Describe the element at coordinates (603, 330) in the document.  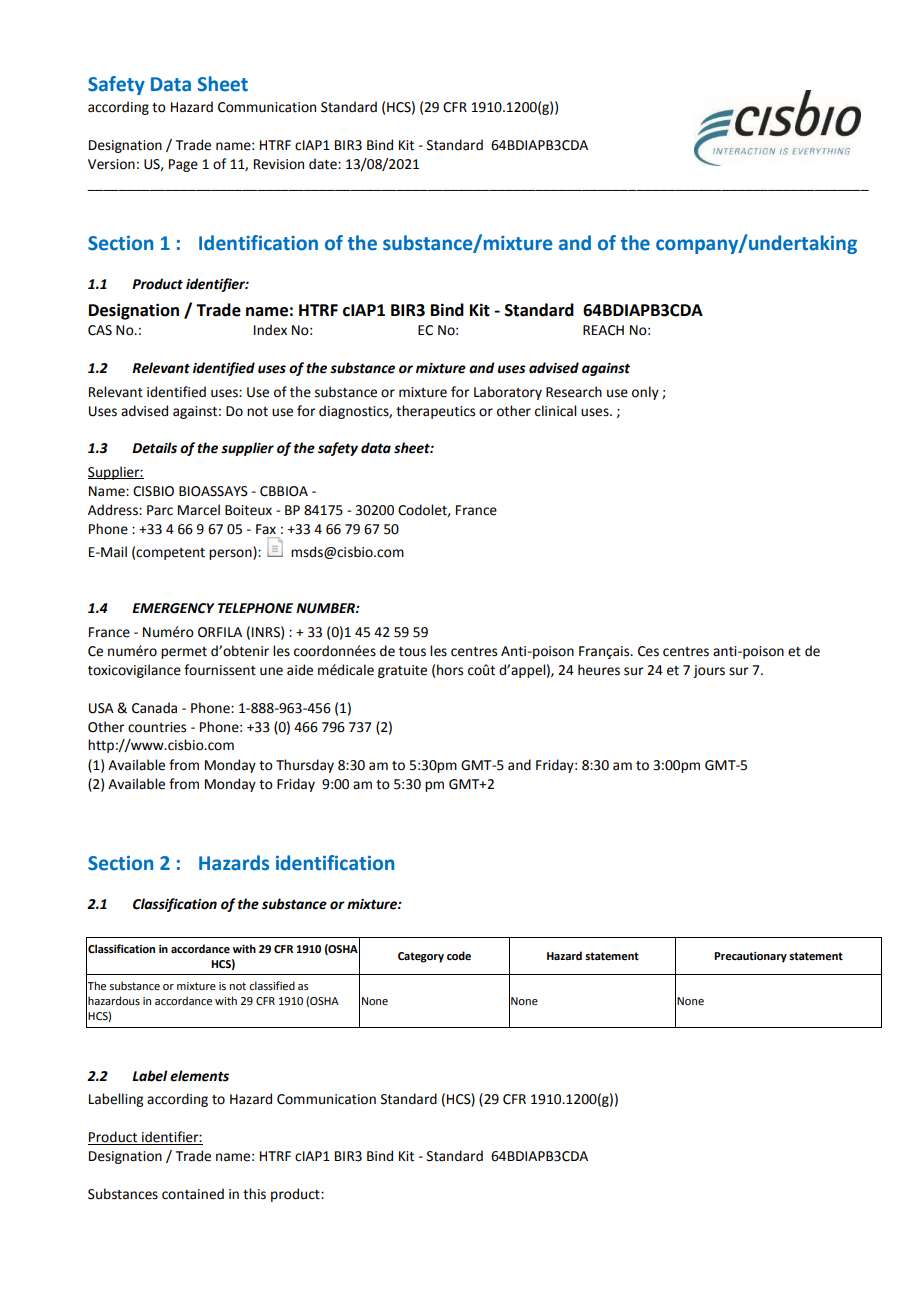
I see `REACH` at that location.
